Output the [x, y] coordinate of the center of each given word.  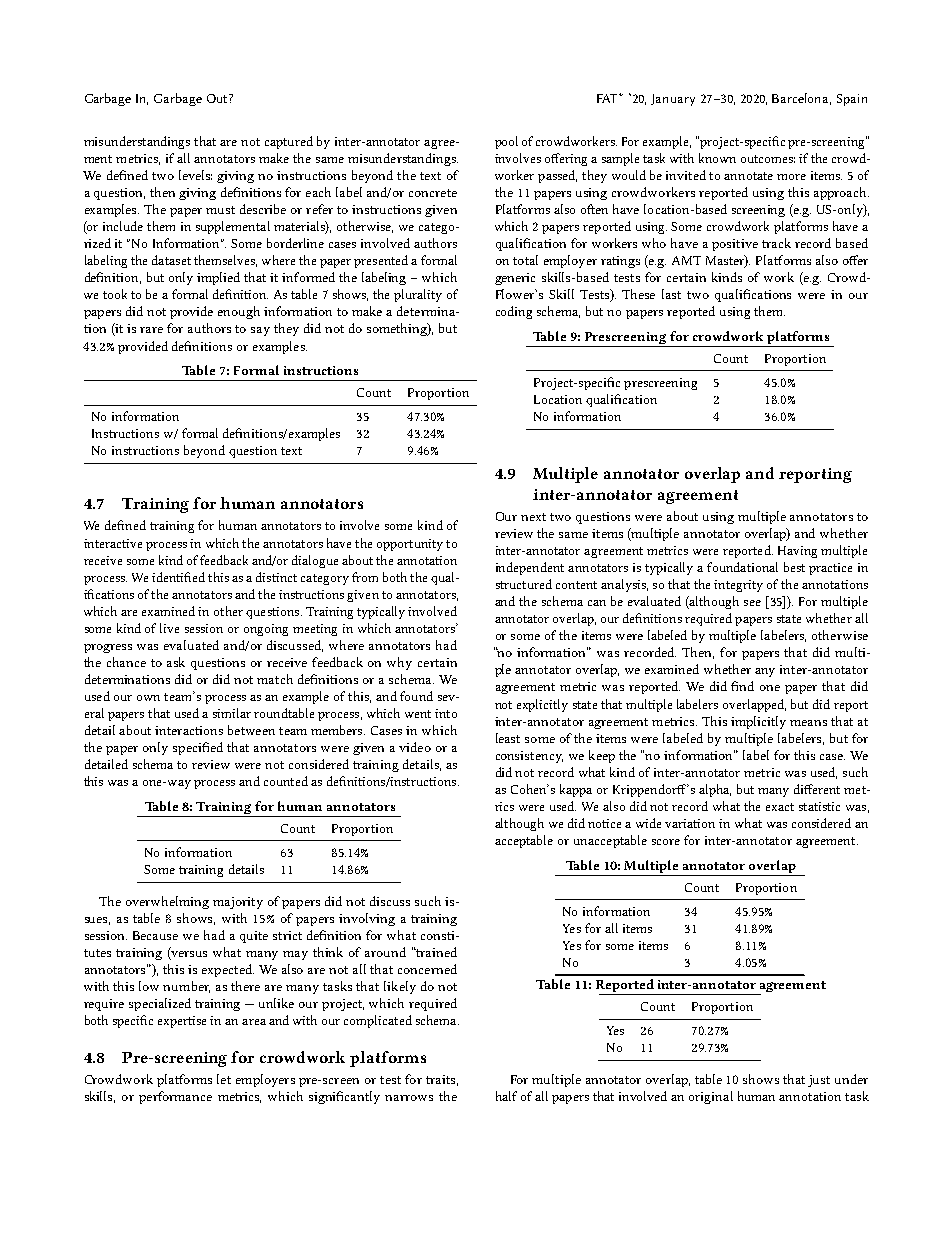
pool [506, 142]
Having [797, 552]
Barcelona [801, 99]
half [506, 1096]
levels [195, 175]
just [819, 1081]
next [533, 517]
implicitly [758, 722]
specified [198, 748]
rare [151, 330]
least [508, 738]
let [224, 1079]
